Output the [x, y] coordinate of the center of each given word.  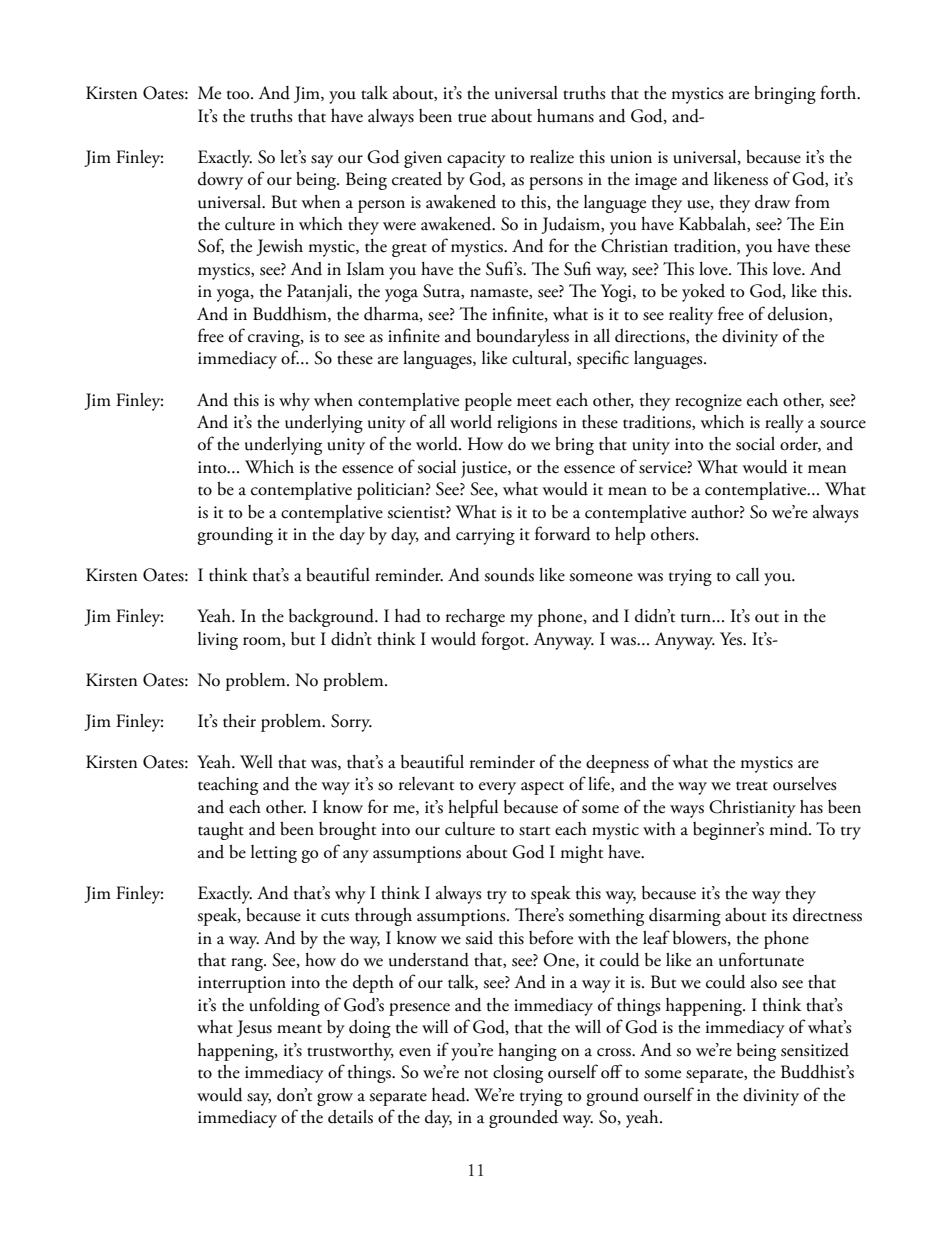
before [551, 937]
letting [274, 854]
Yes [732, 639]
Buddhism [291, 314]
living [218, 641]
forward [563, 533]
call [747, 575]
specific [603, 359]
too [239, 95]
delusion [799, 314]
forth [839, 92]
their [239, 721]
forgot [504, 640]
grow [335, 1099]
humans [565, 116]
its [780, 915]
